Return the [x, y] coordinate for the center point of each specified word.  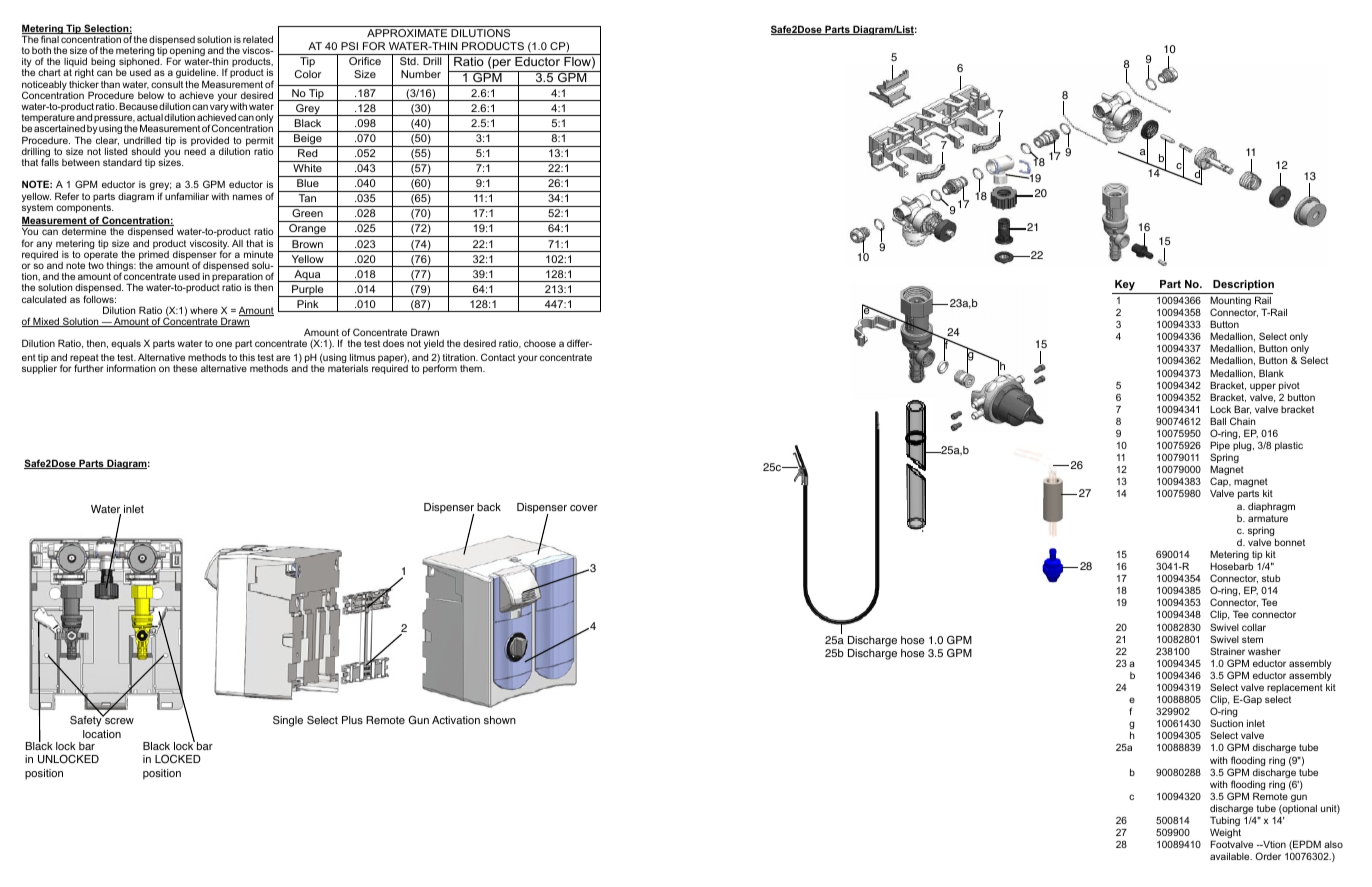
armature [1268, 518]
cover [584, 508]
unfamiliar [187, 196]
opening [186, 53]
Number [421, 74]
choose [540, 343]
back [489, 507]
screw [118, 720]
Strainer [1227, 651]
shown [500, 720]
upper [1263, 387]
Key [1125, 287]
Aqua [307, 276]
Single [288, 721]
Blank [1271, 373]
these [185, 368]
